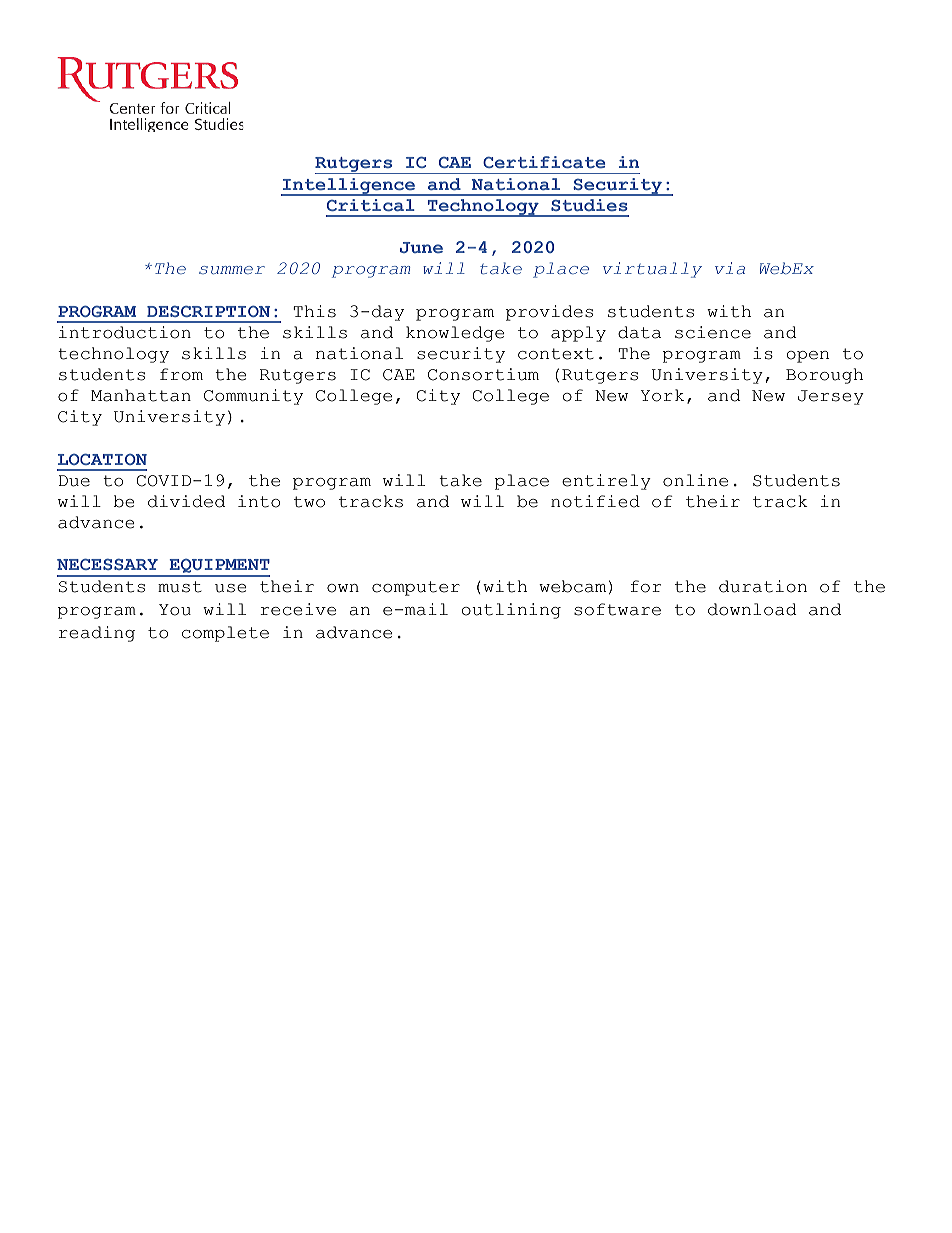  Describe the element at coordinates (102, 459) in the document. I see `LOCATION` at that location.
